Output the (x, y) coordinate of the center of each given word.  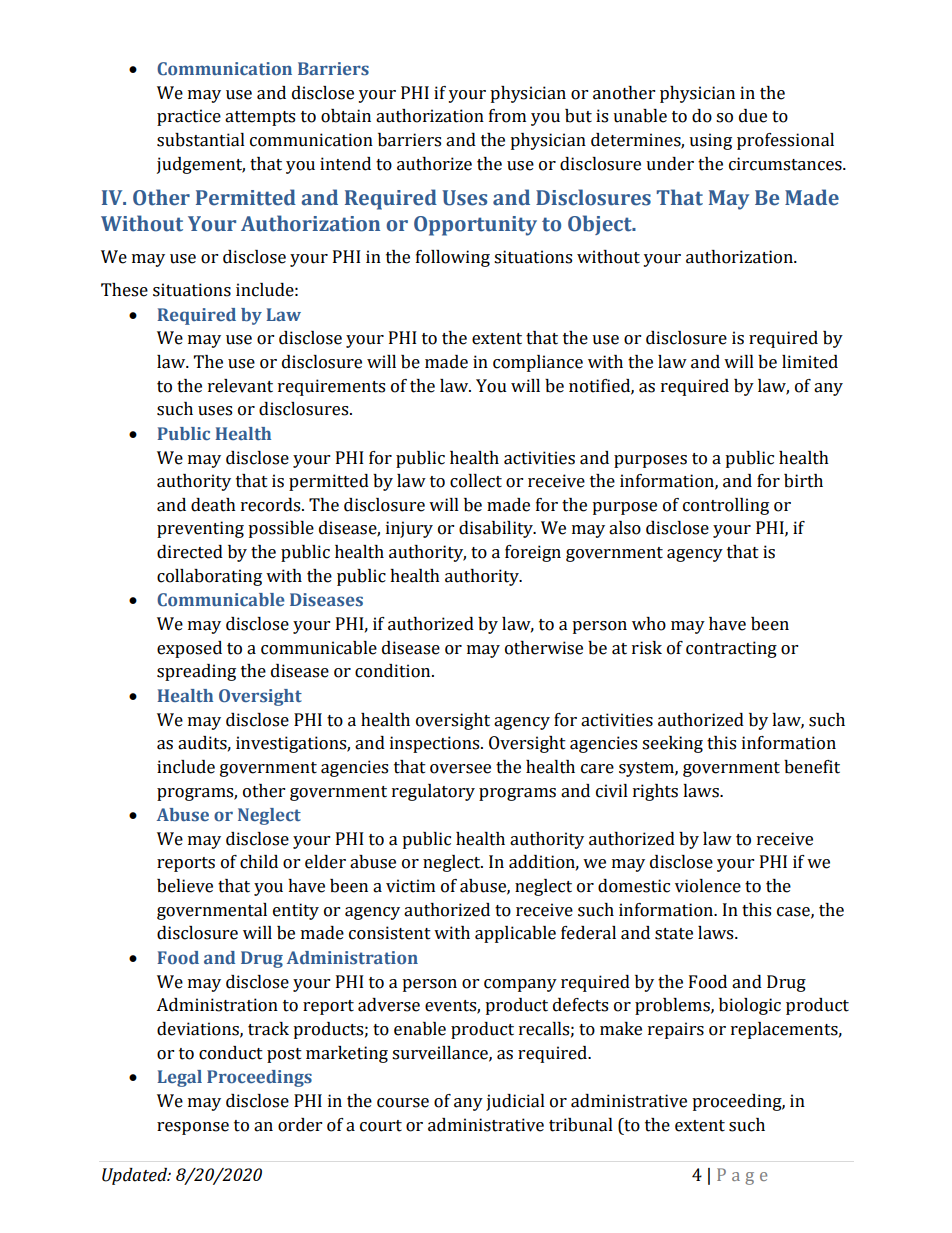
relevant (240, 386)
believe (185, 886)
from (507, 116)
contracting (731, 649)
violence (708, 886)
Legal (179, 1078)
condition (394, 671)
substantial (201, 140)
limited (810, 362)
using (710, 141)
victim (410, 886)
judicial (515, 1102)
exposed (189, 649)
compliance (538, 363)
